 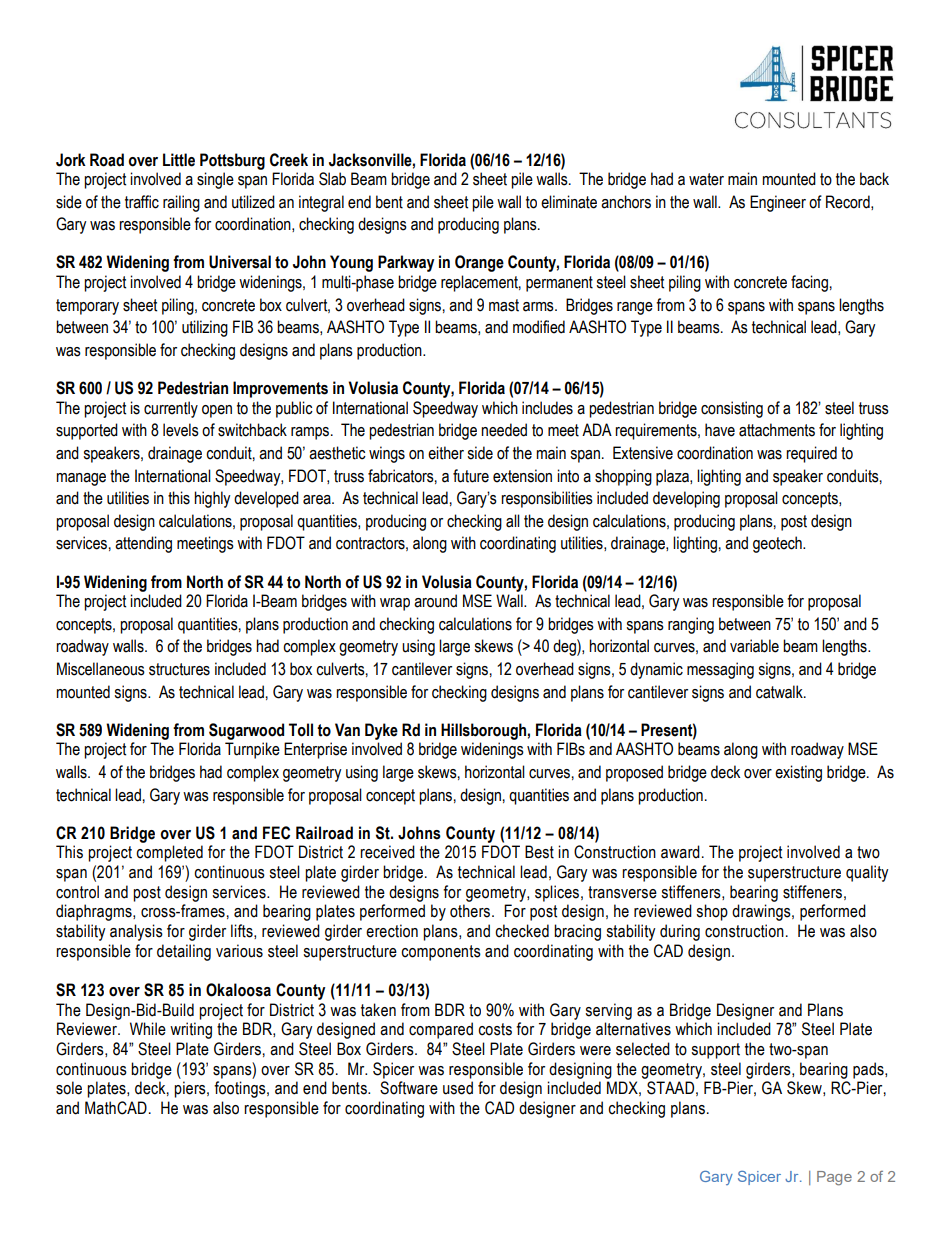 What do you see at coordinates (181, 203) in the screenshot?
I see `railing` at bounding box center [181, 203].
